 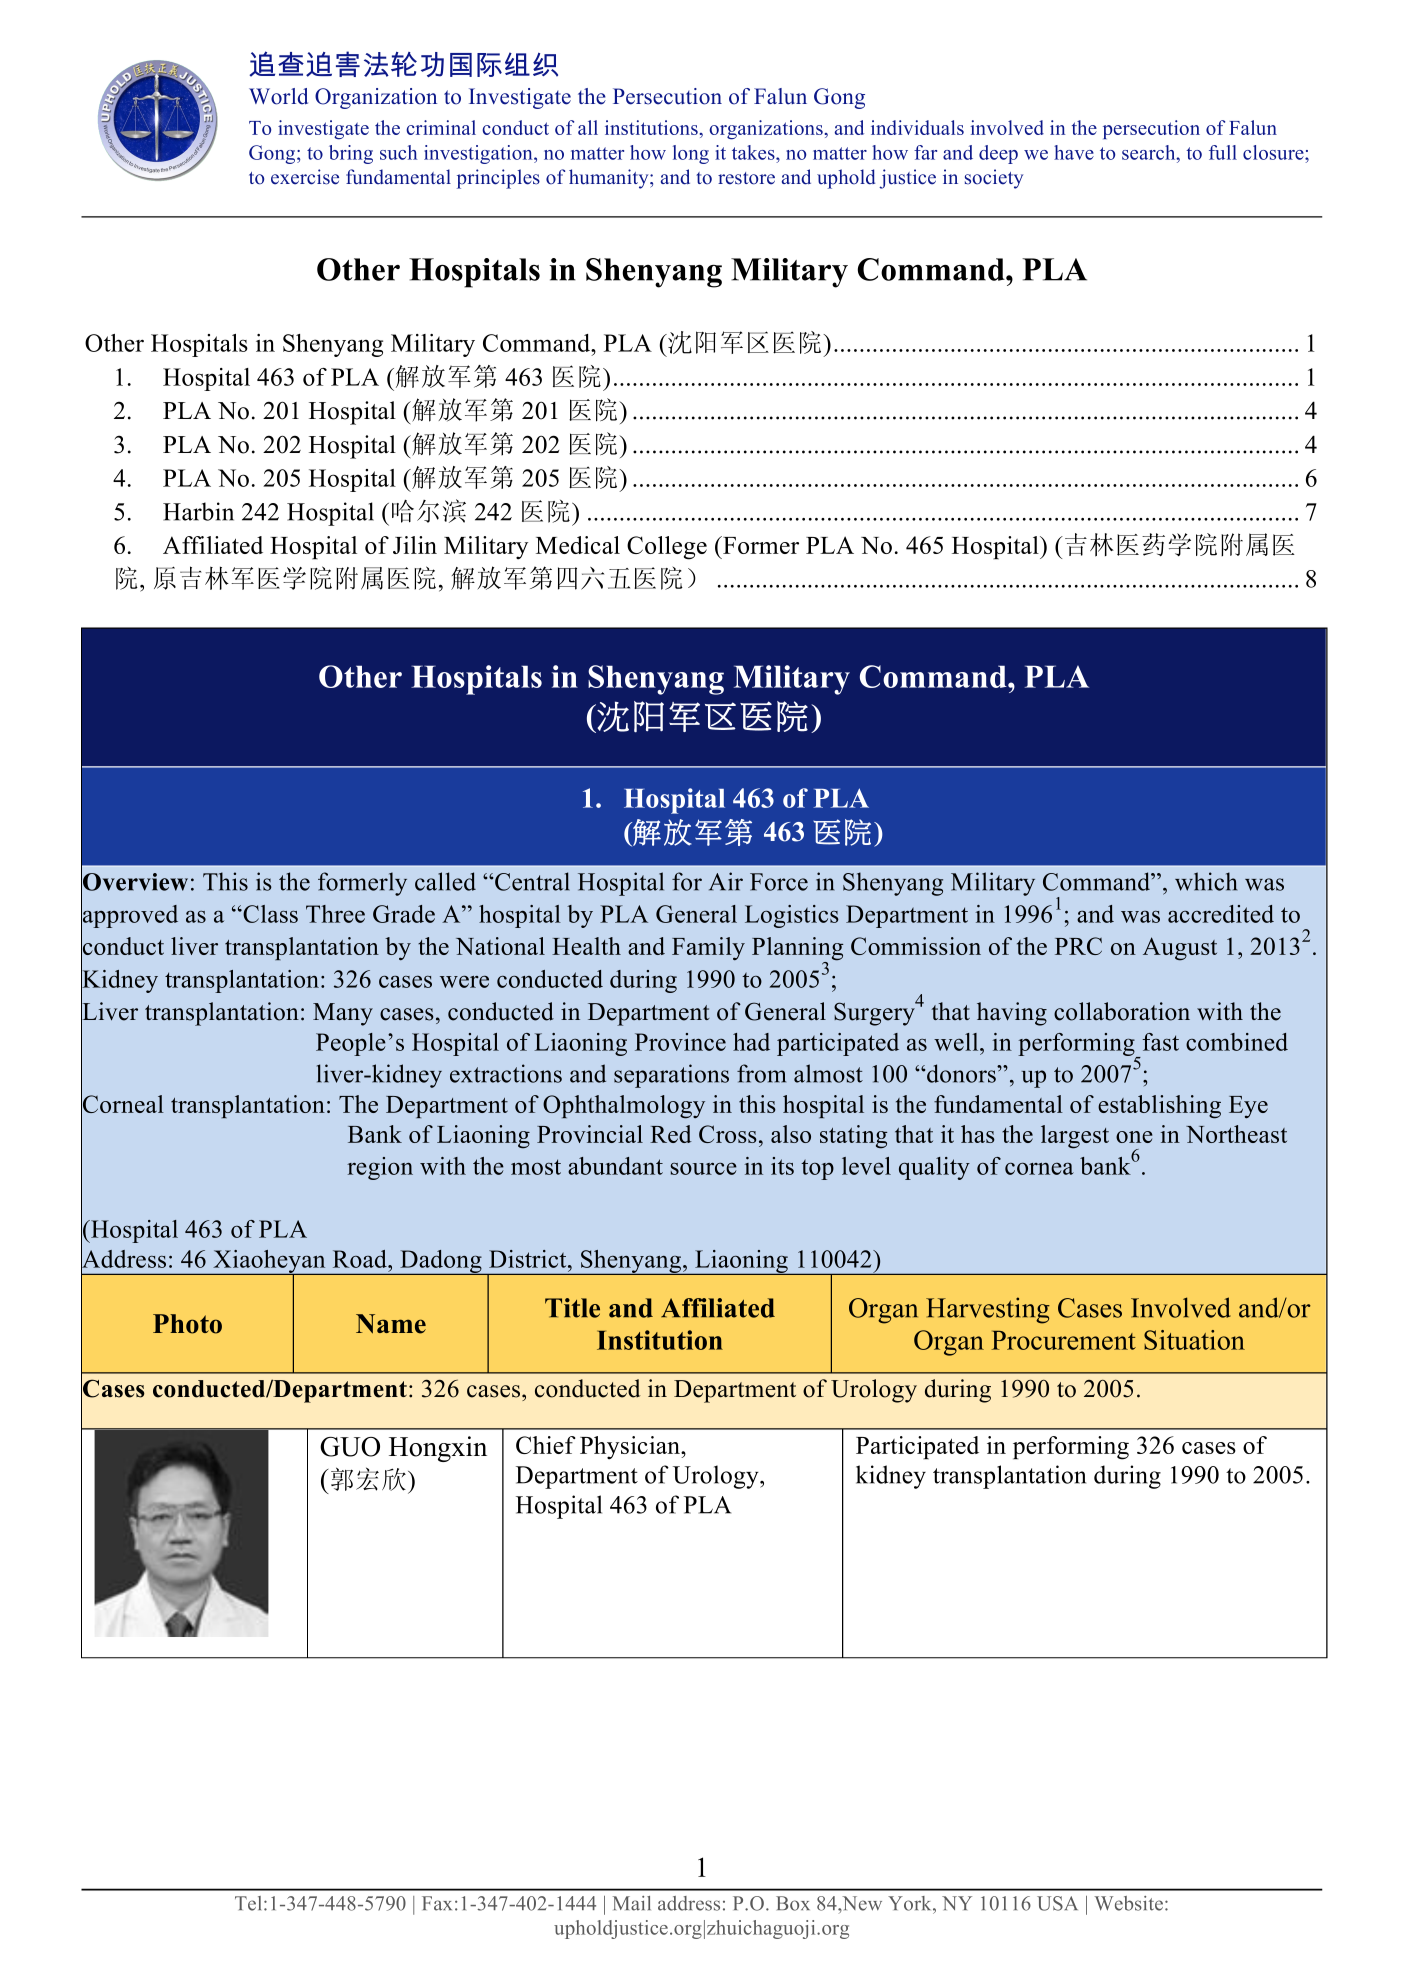 What do you see at coordinates (751, 1042) in the screenshot?
I see `had` at bounding box center [751, 1042].
